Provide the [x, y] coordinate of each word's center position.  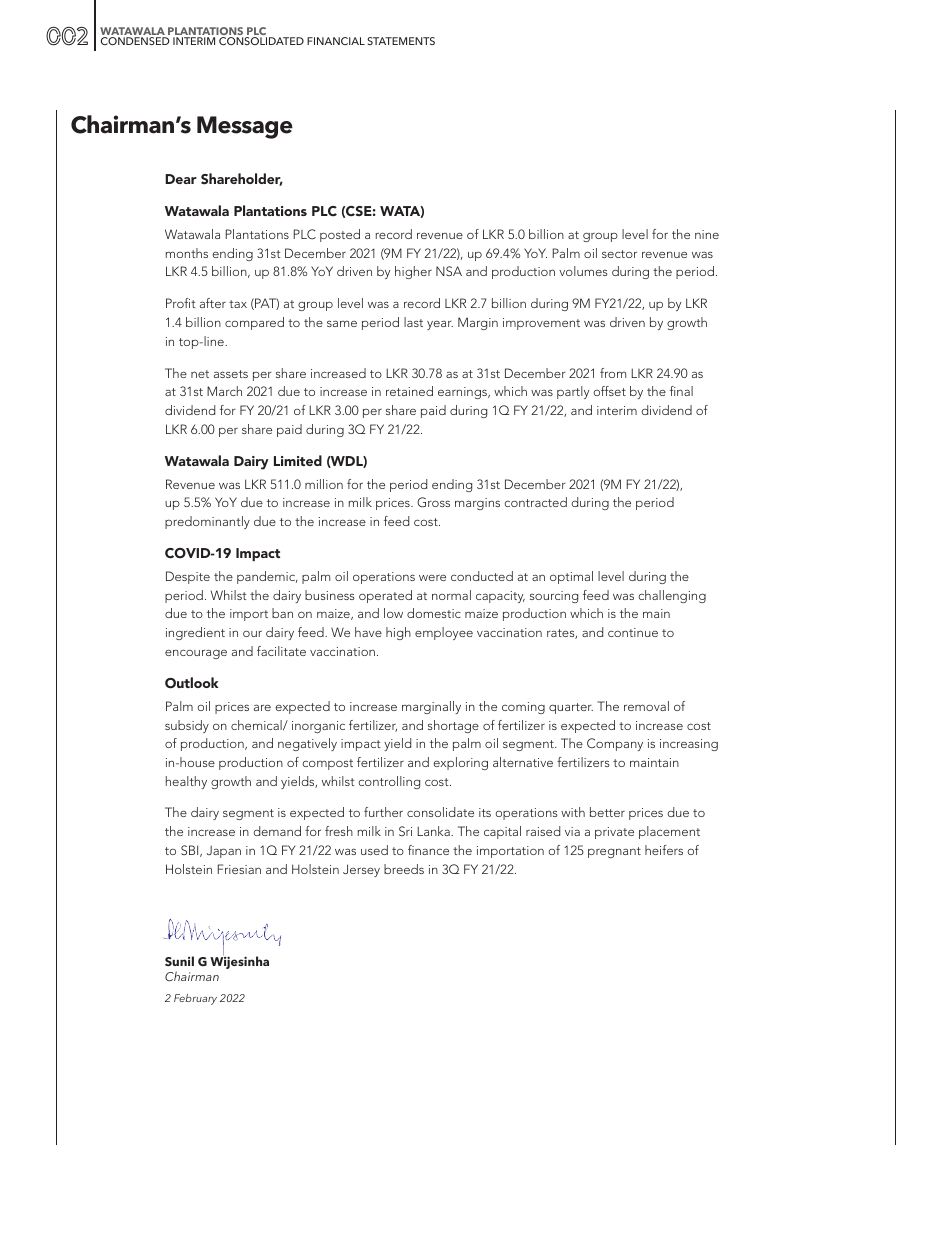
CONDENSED [135, 41]
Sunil [179, 961]
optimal [571, 577]
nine [707, 234]
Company [615, 744]
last [413, 322]
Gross [433, 502]
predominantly [207, 522]
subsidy [187, 726]
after [213, 303]
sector [619, 254]
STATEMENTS [401, 41]
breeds [404, 869]
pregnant [614, 852]
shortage [453, 726]
